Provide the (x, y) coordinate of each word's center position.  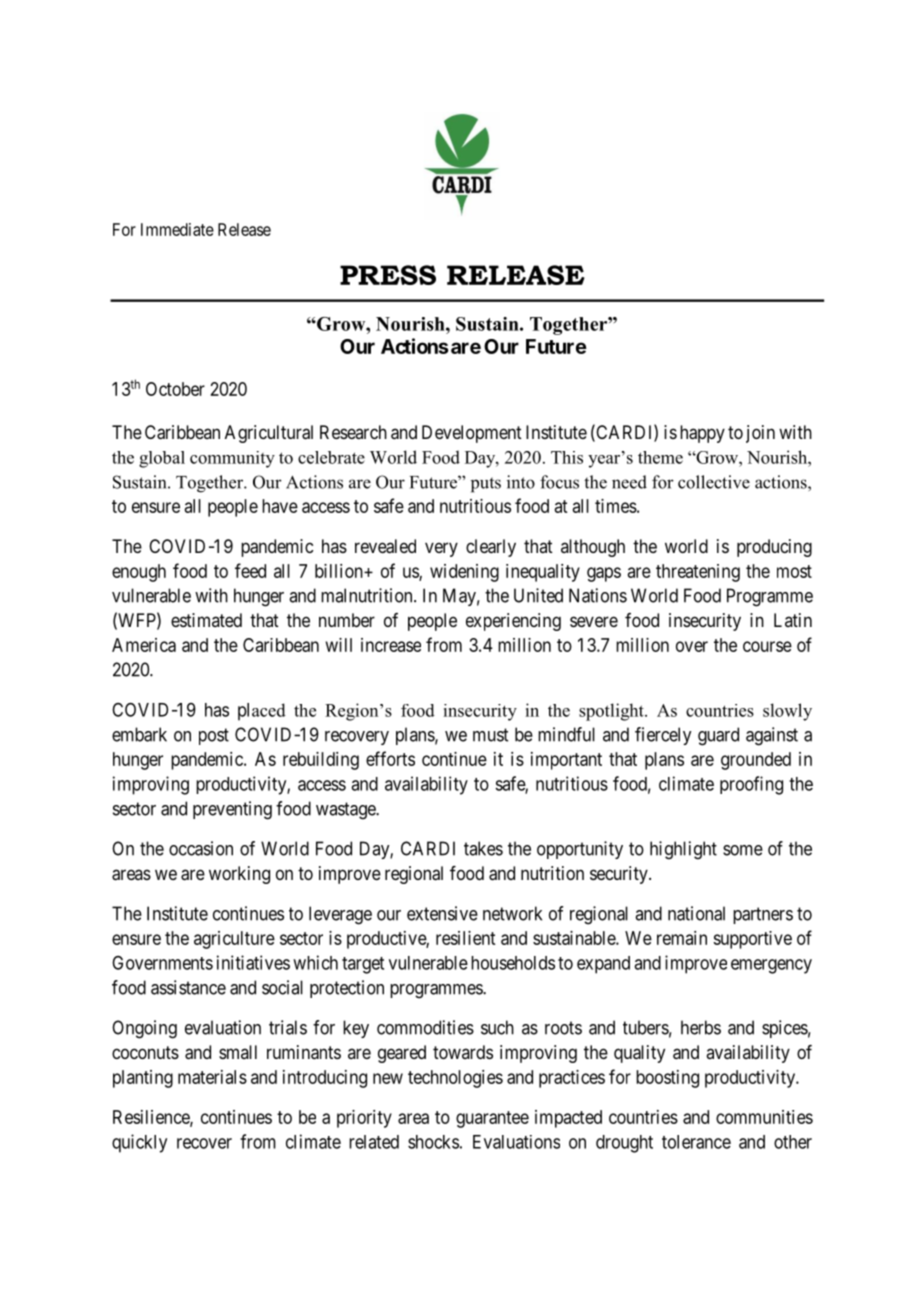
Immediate (177, 229)
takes (483, 848)
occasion (201, 848)
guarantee (492, 1119)
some (743, 850)
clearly (491, 548)
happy (702, 434)
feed (250, 570)
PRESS (388, 275)
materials (212, 1077)
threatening (698, 573)
